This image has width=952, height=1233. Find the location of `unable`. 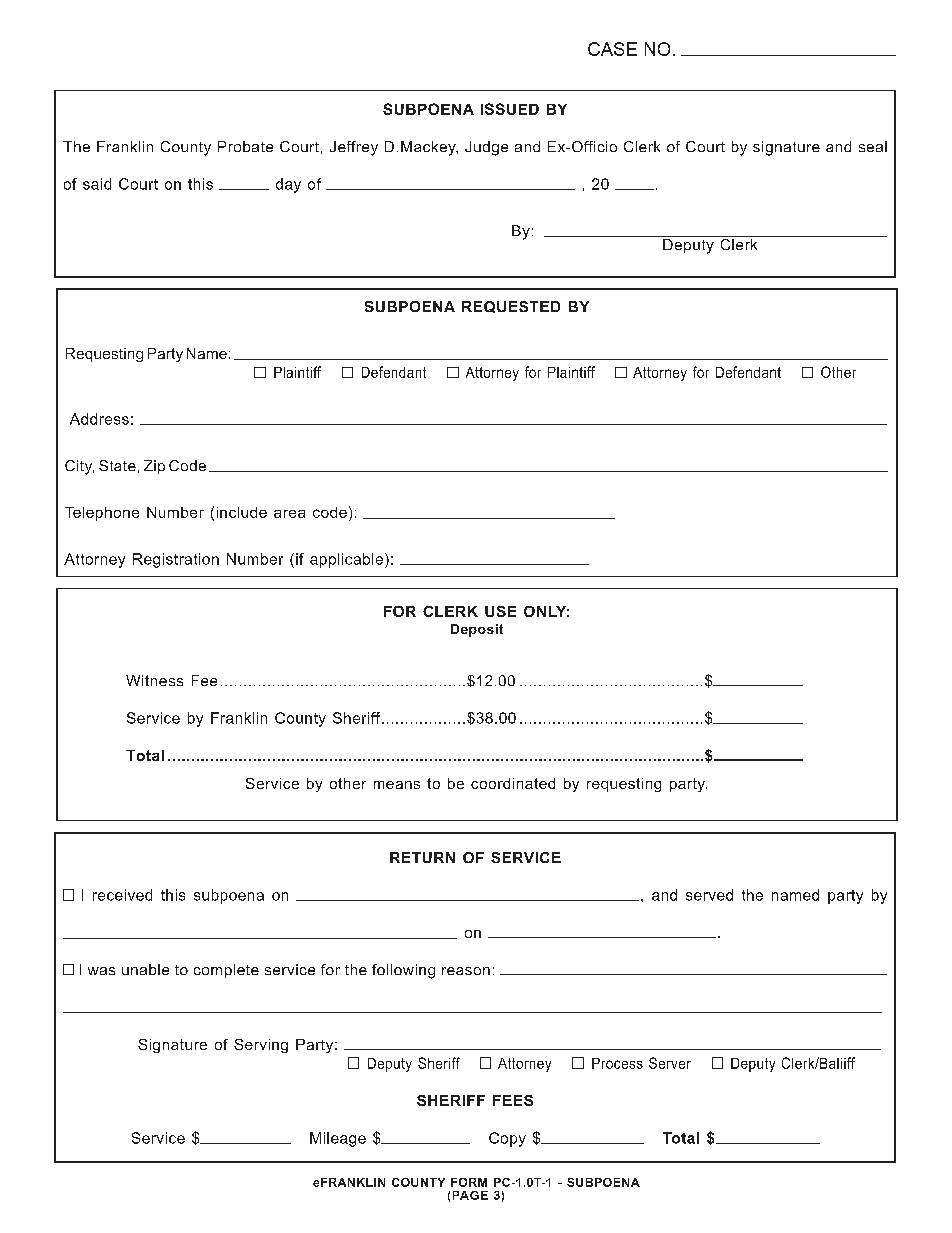

unable is located at coordinates (145, 969).
